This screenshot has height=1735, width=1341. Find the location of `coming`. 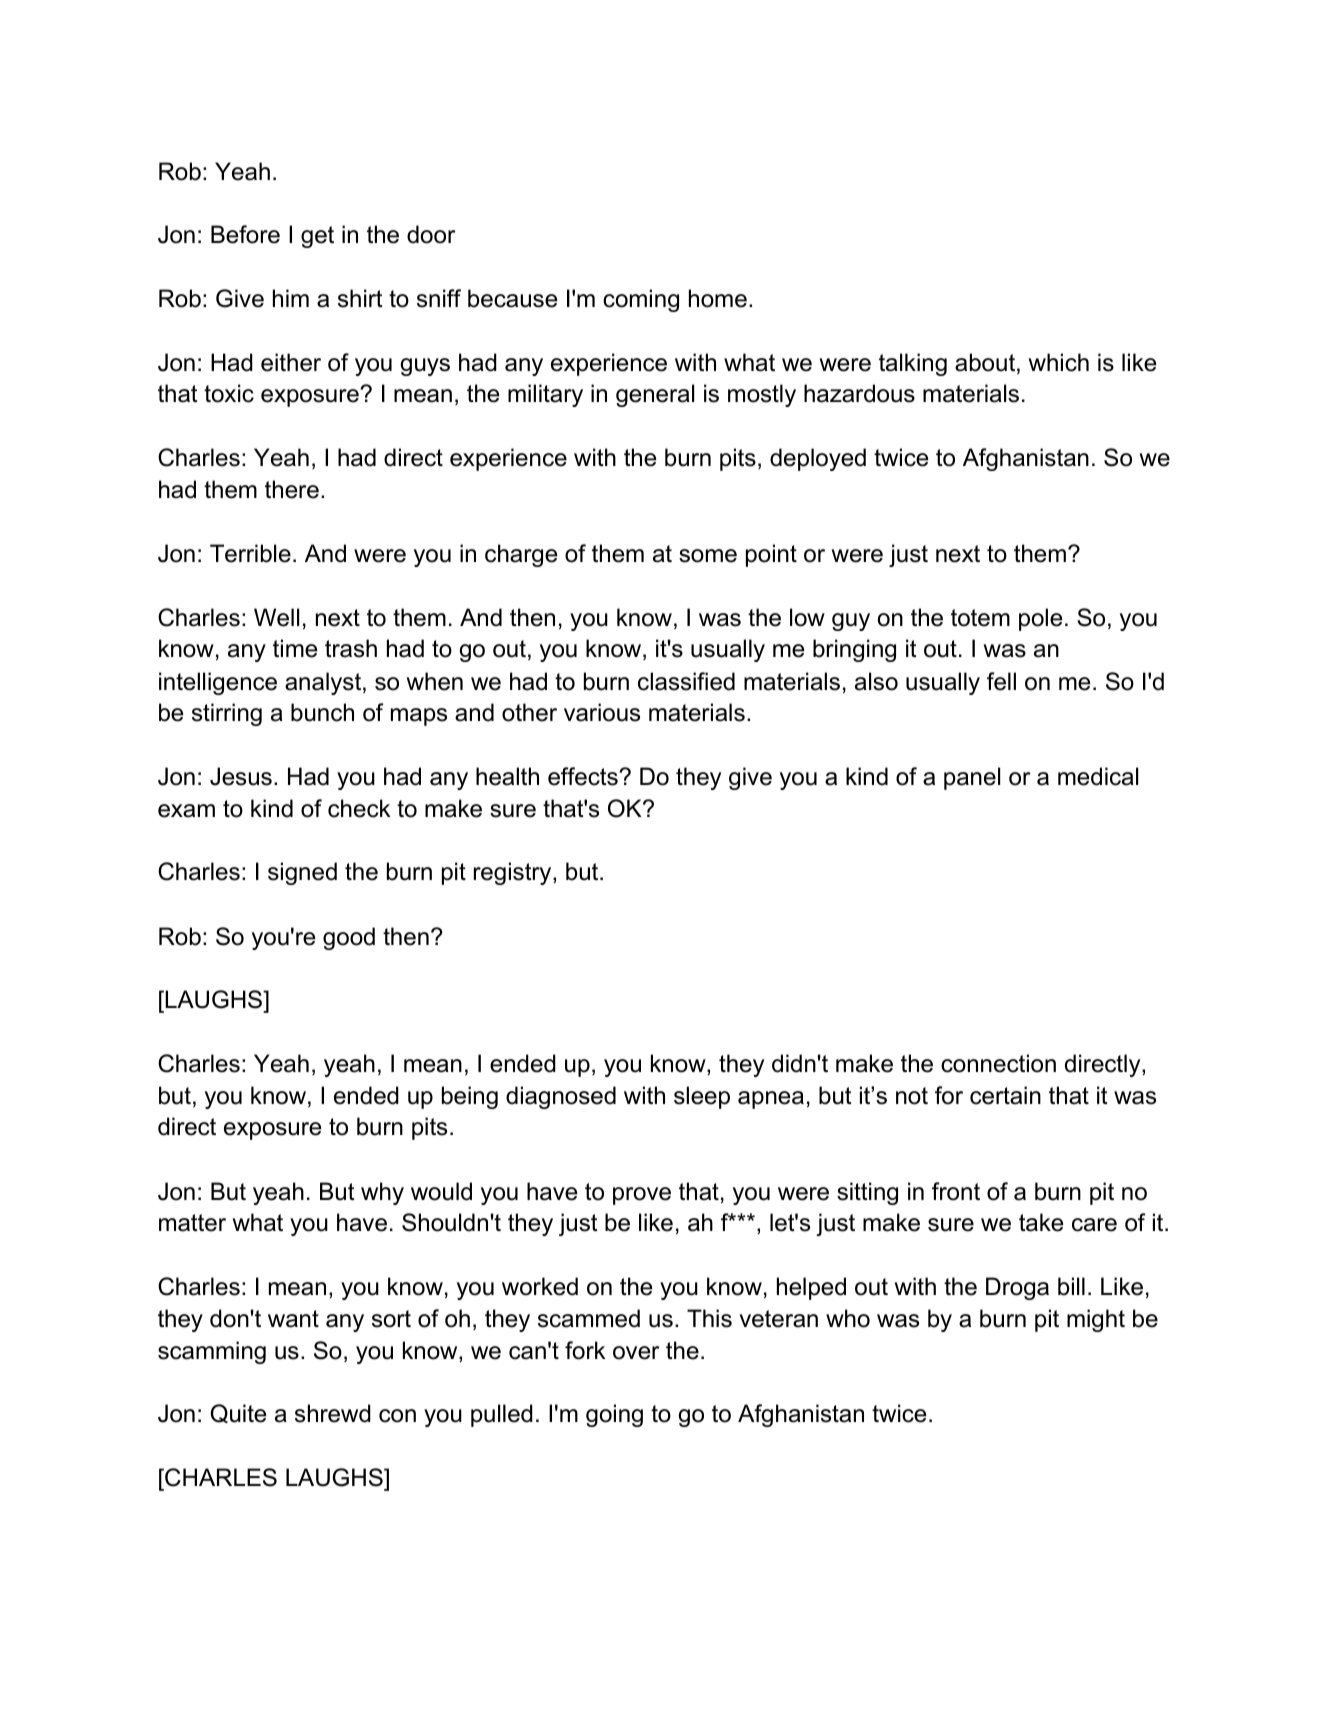

coming is located at coordinates (641, 300).
